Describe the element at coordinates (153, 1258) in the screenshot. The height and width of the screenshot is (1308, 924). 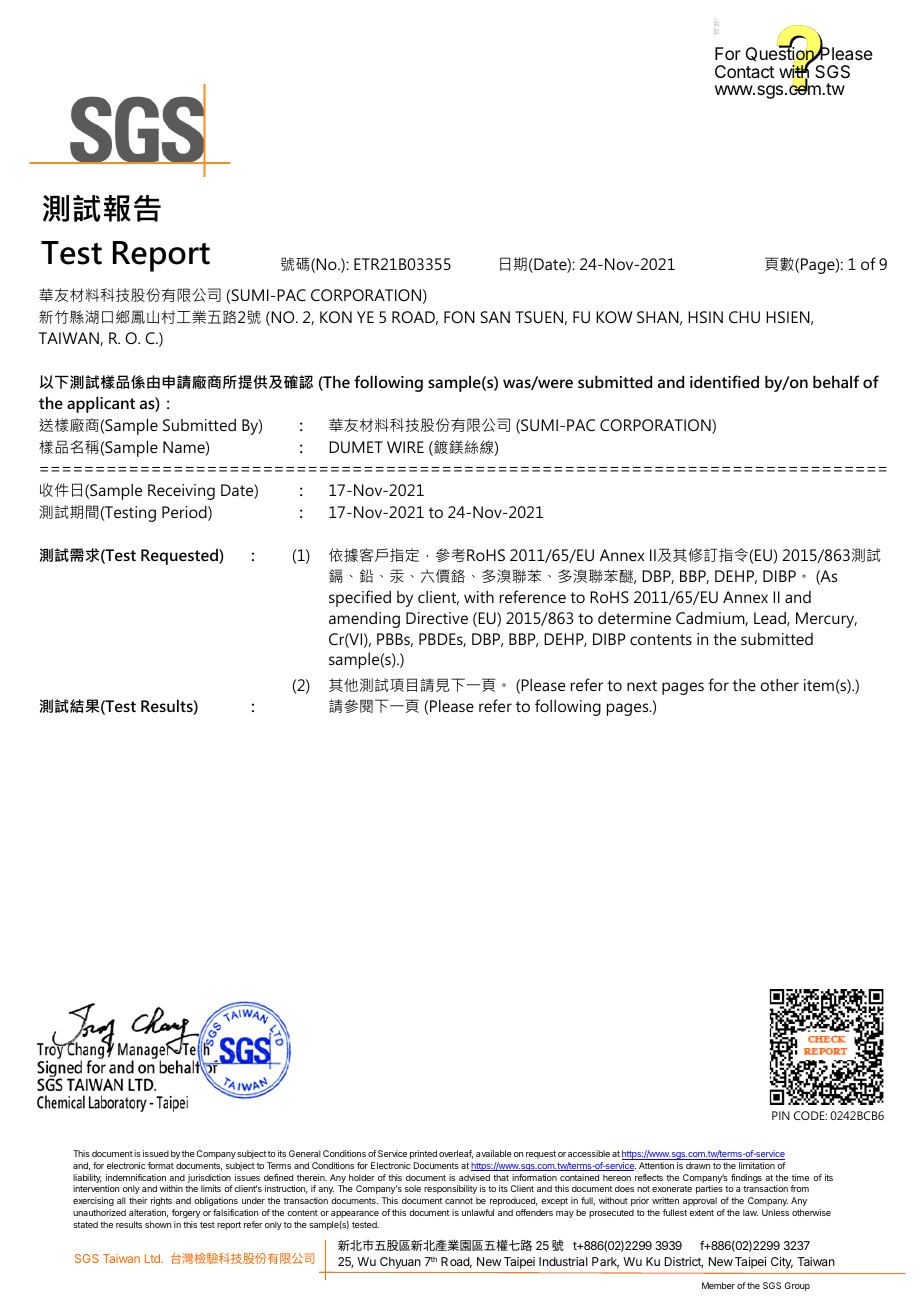
I see `Ltd` at that location.
